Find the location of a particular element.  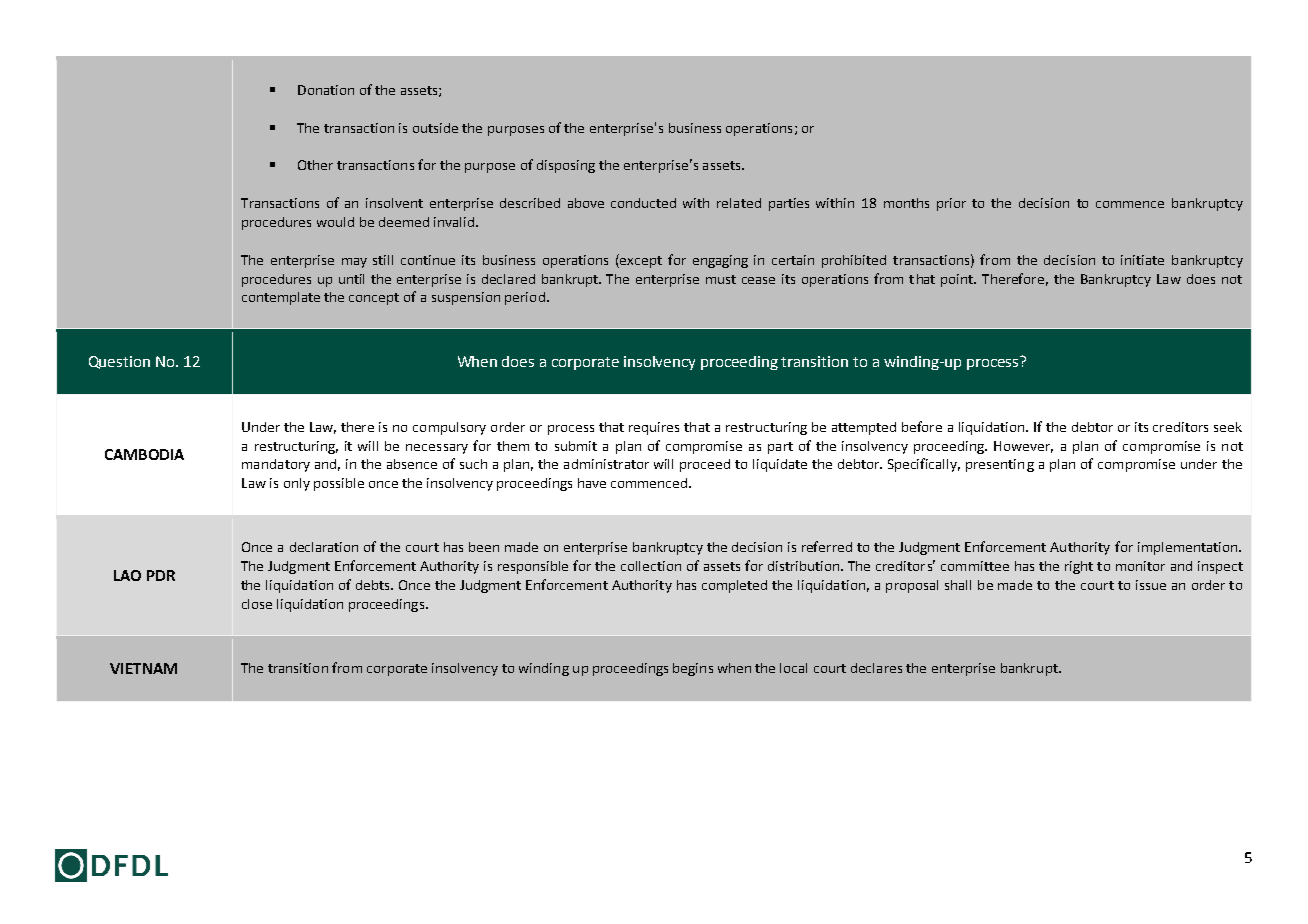

mandatory is located at coordinates (276, 465).
